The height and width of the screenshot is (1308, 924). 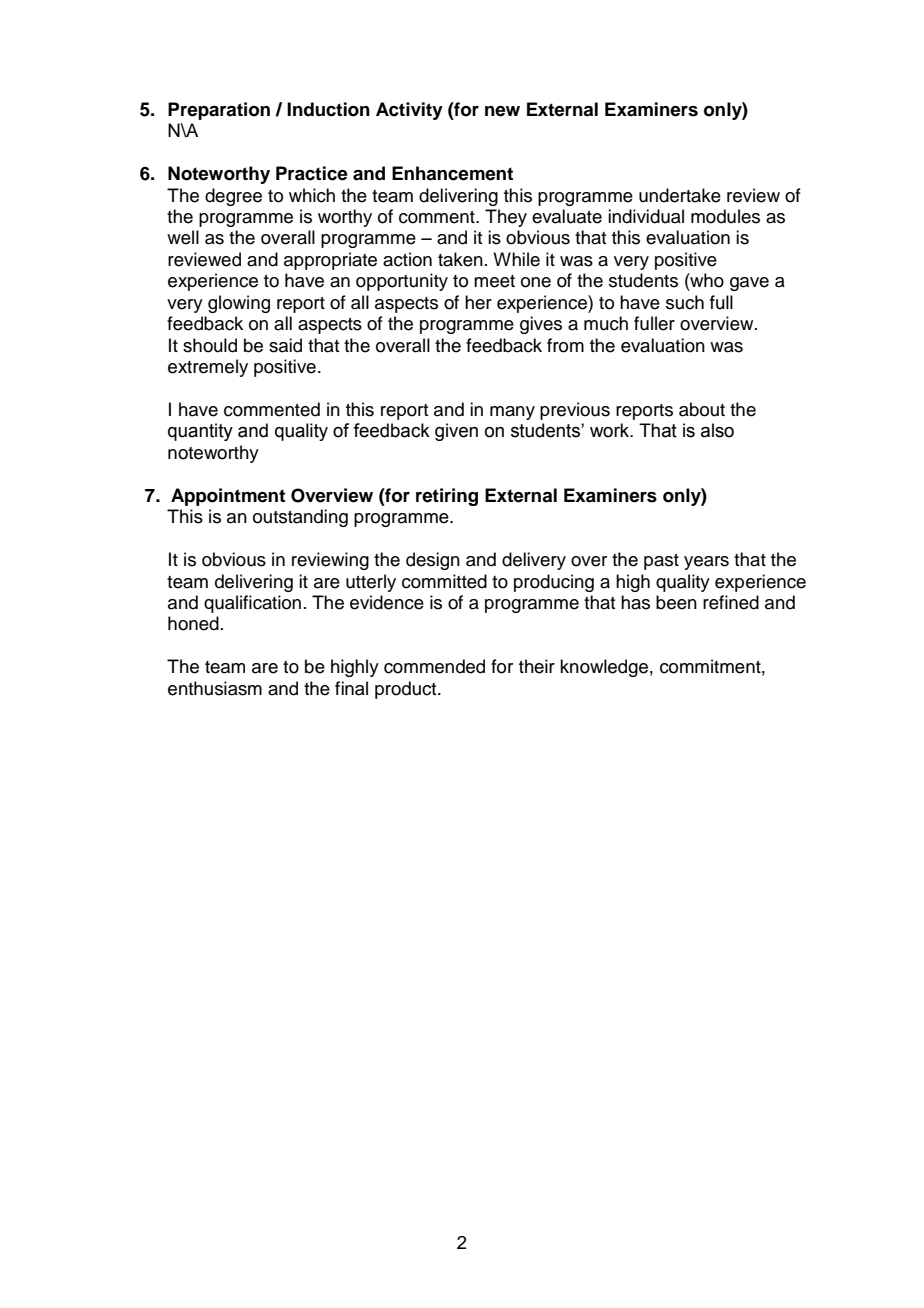 What do you see at coordinates (330, 261) in the screenshot?
I see `appropriate` at bounding box center [330, 261].
